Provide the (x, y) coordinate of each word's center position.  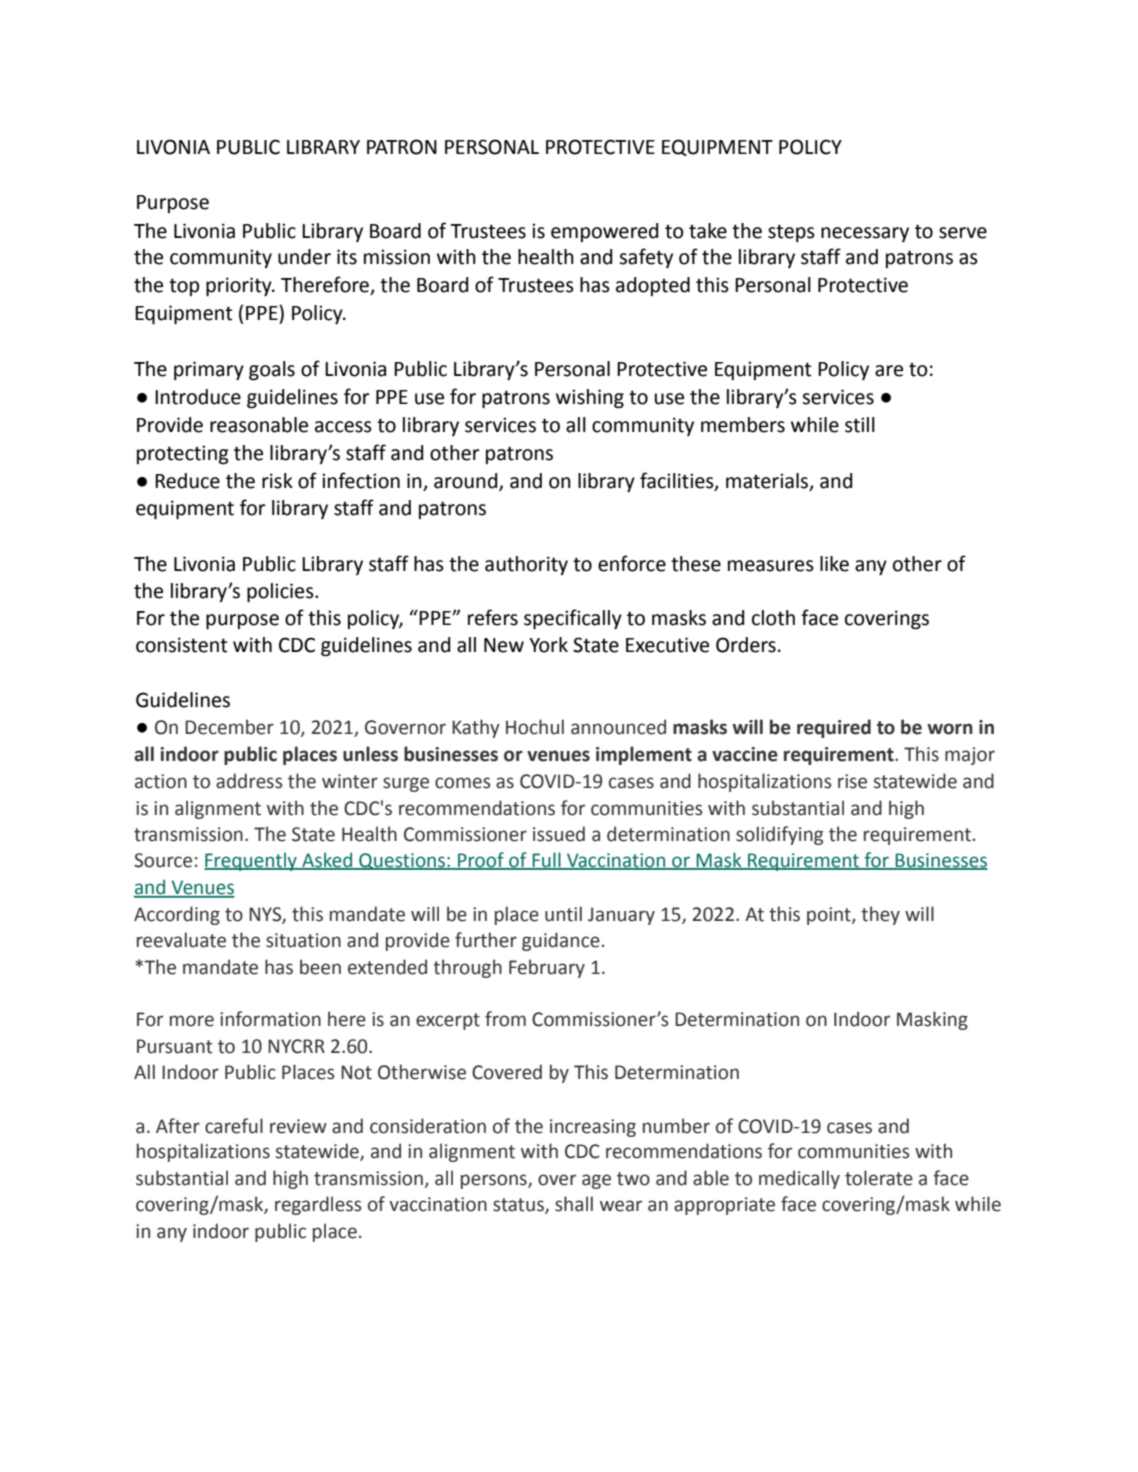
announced (618, 727)
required (834, 728)
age (596, 1181)
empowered (604, 232)
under (304, 257)
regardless (318, 1205)
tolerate (879, 1178)
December (229, 727)
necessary (865, 234)
